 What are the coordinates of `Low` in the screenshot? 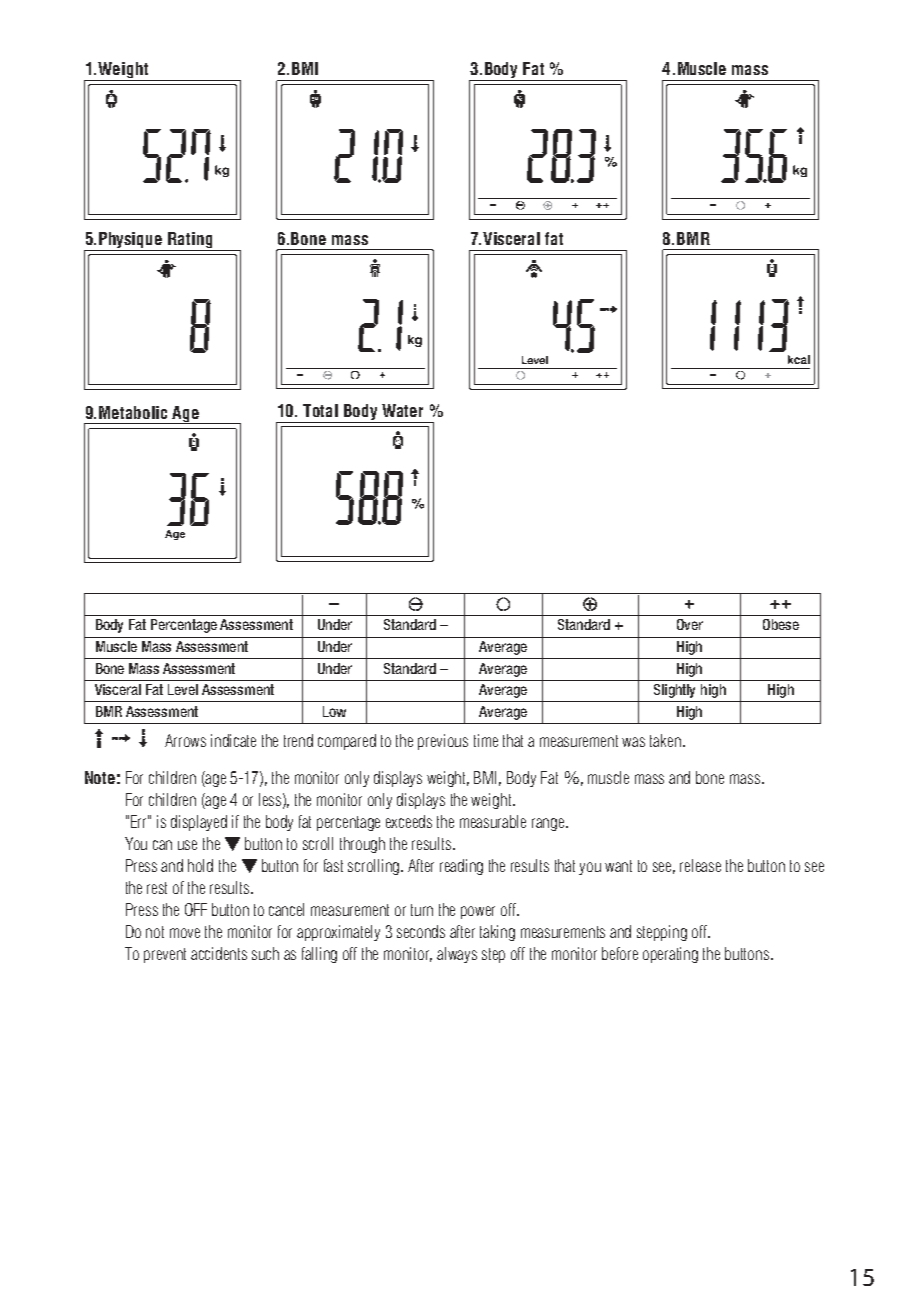 It's located at (334, 711).
